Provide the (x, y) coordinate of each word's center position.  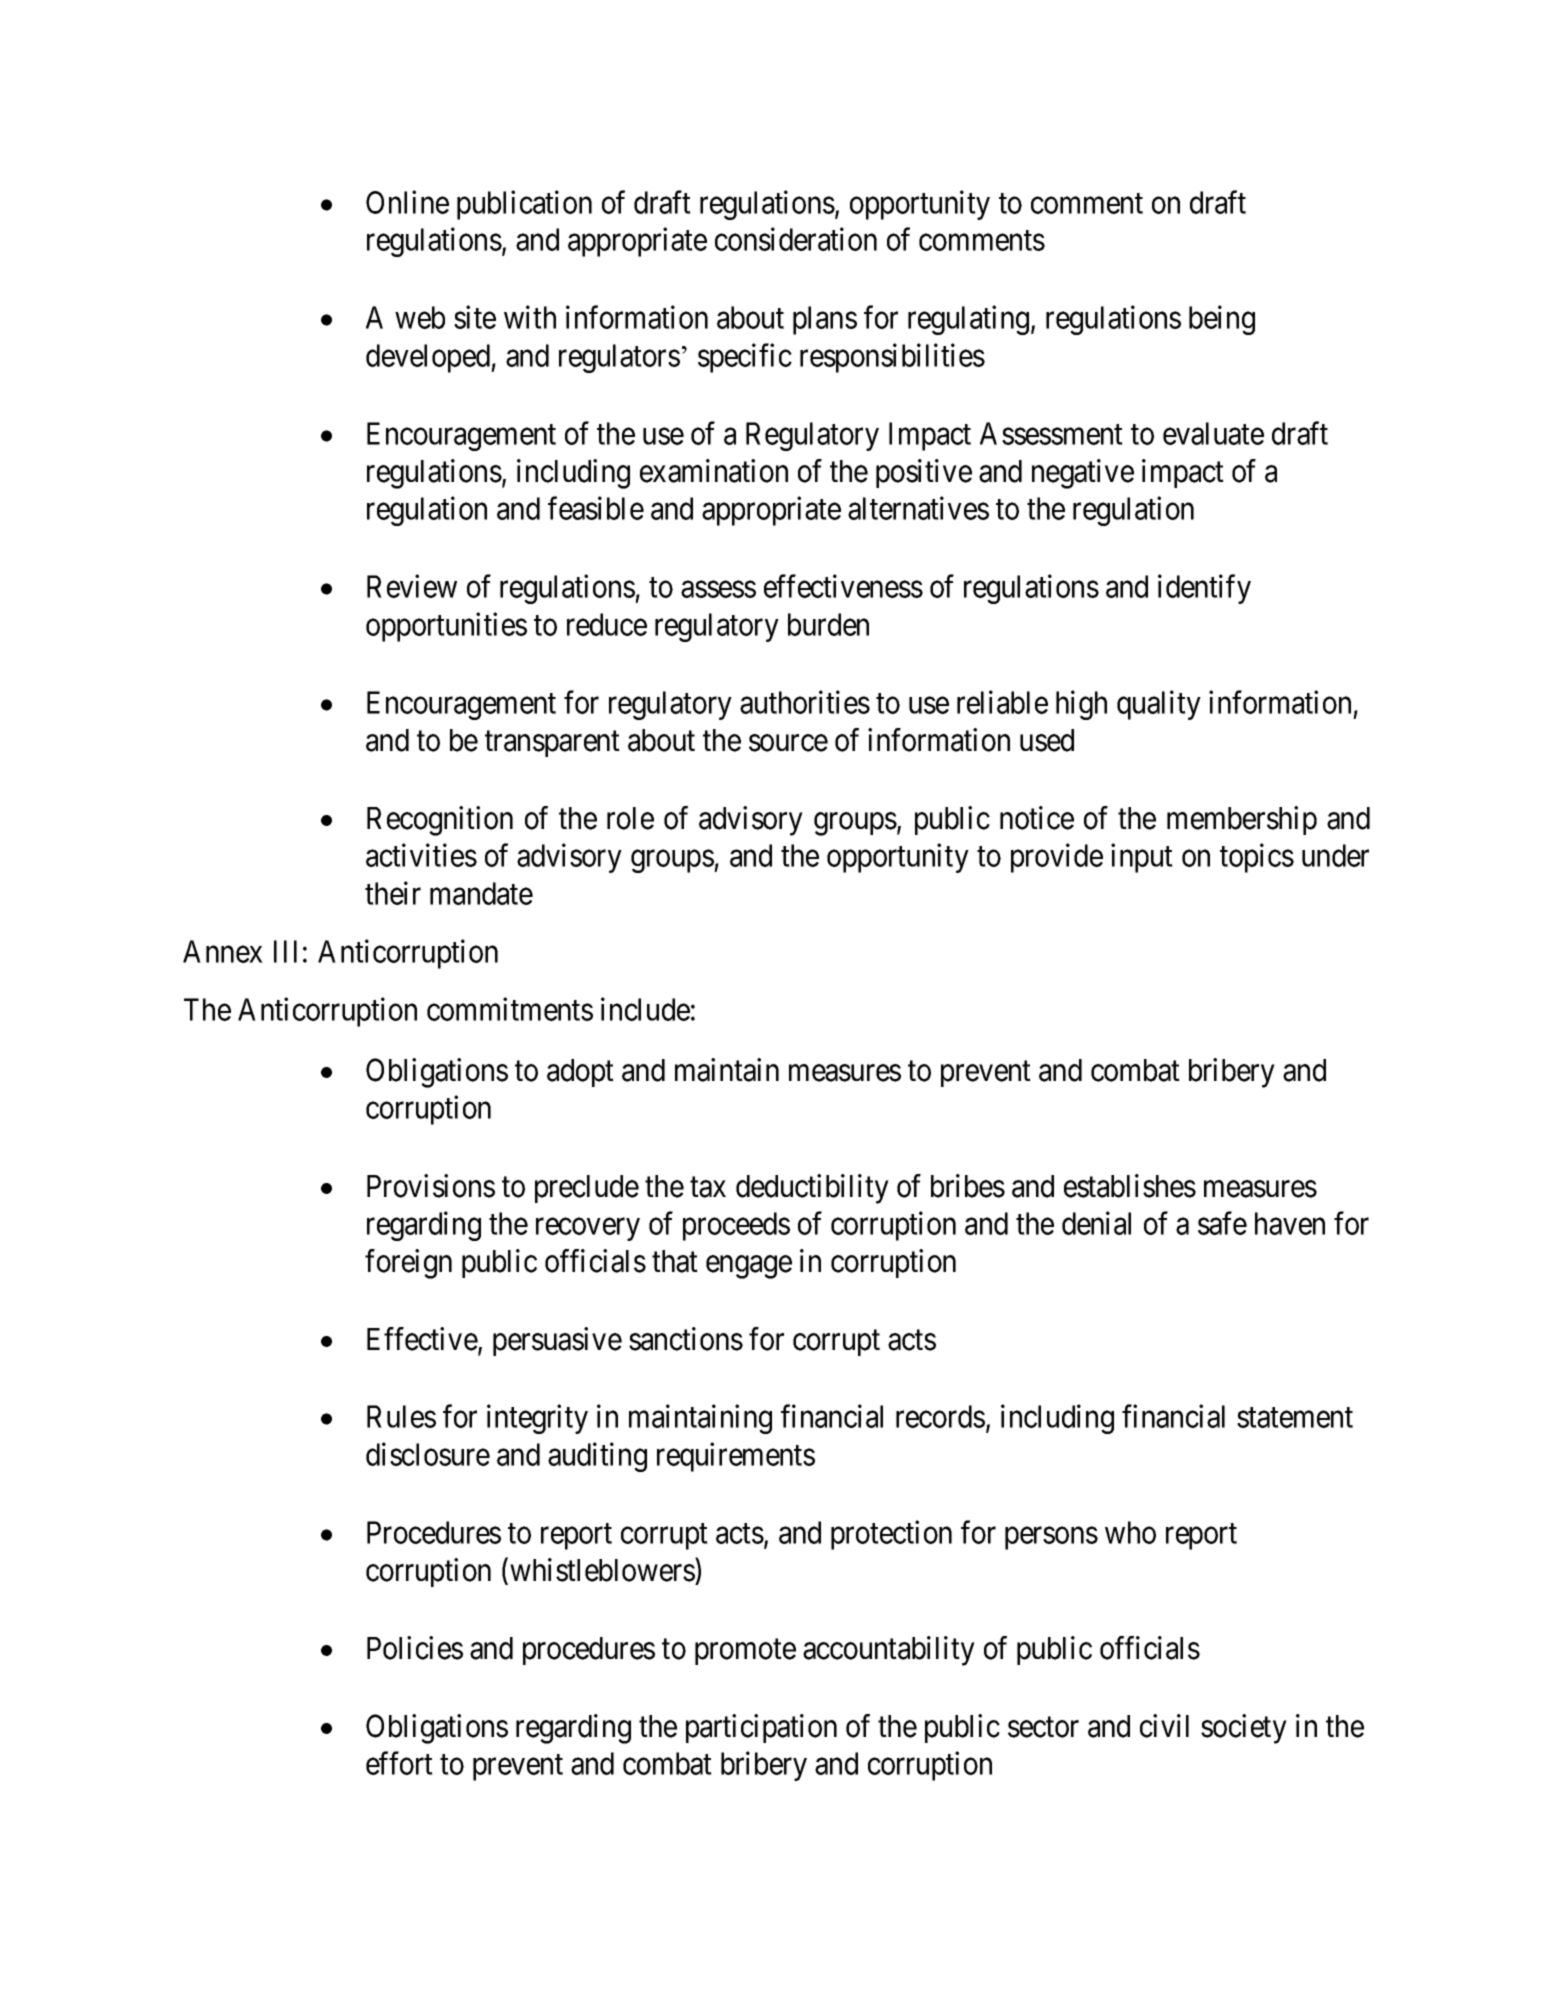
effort (399, 1763)
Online (407, 202)
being (1222, 320)
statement (1295, 1418)
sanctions (686, 1339)
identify (1204, 589)
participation (761, 1728)
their (393, 893)
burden (828, 624)
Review (412, 586)
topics (1257, 858)
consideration (796, 239)
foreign (408, 1264)
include (645, 1009)
